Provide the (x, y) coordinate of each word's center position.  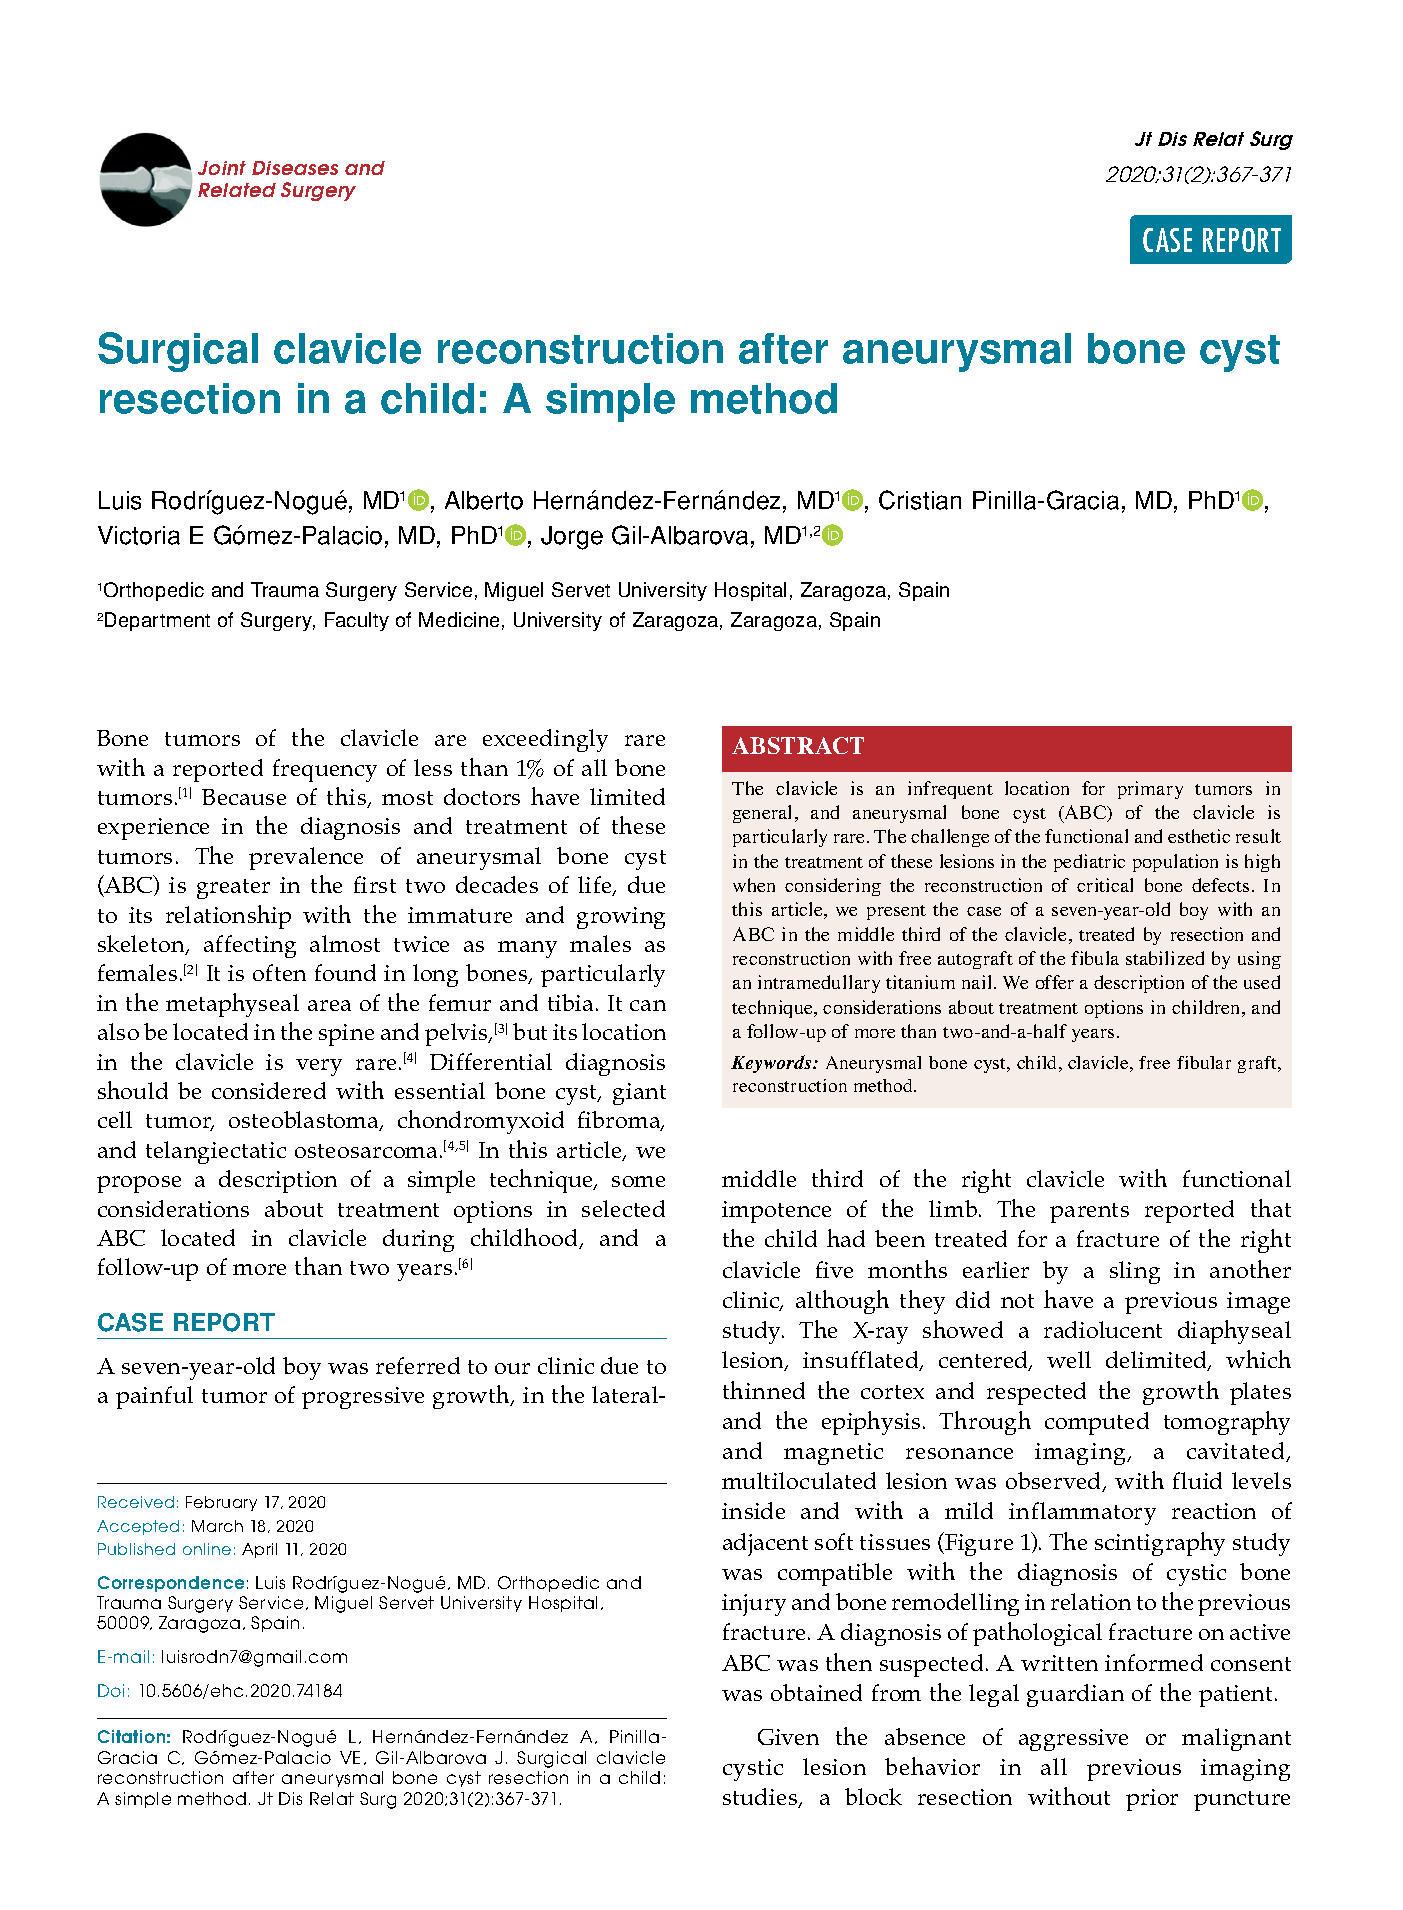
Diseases (295, 168)
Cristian (920, 500)
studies (761, 1798)
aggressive (1073, 1740)
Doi (111, 1690)
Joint (222, 168)
